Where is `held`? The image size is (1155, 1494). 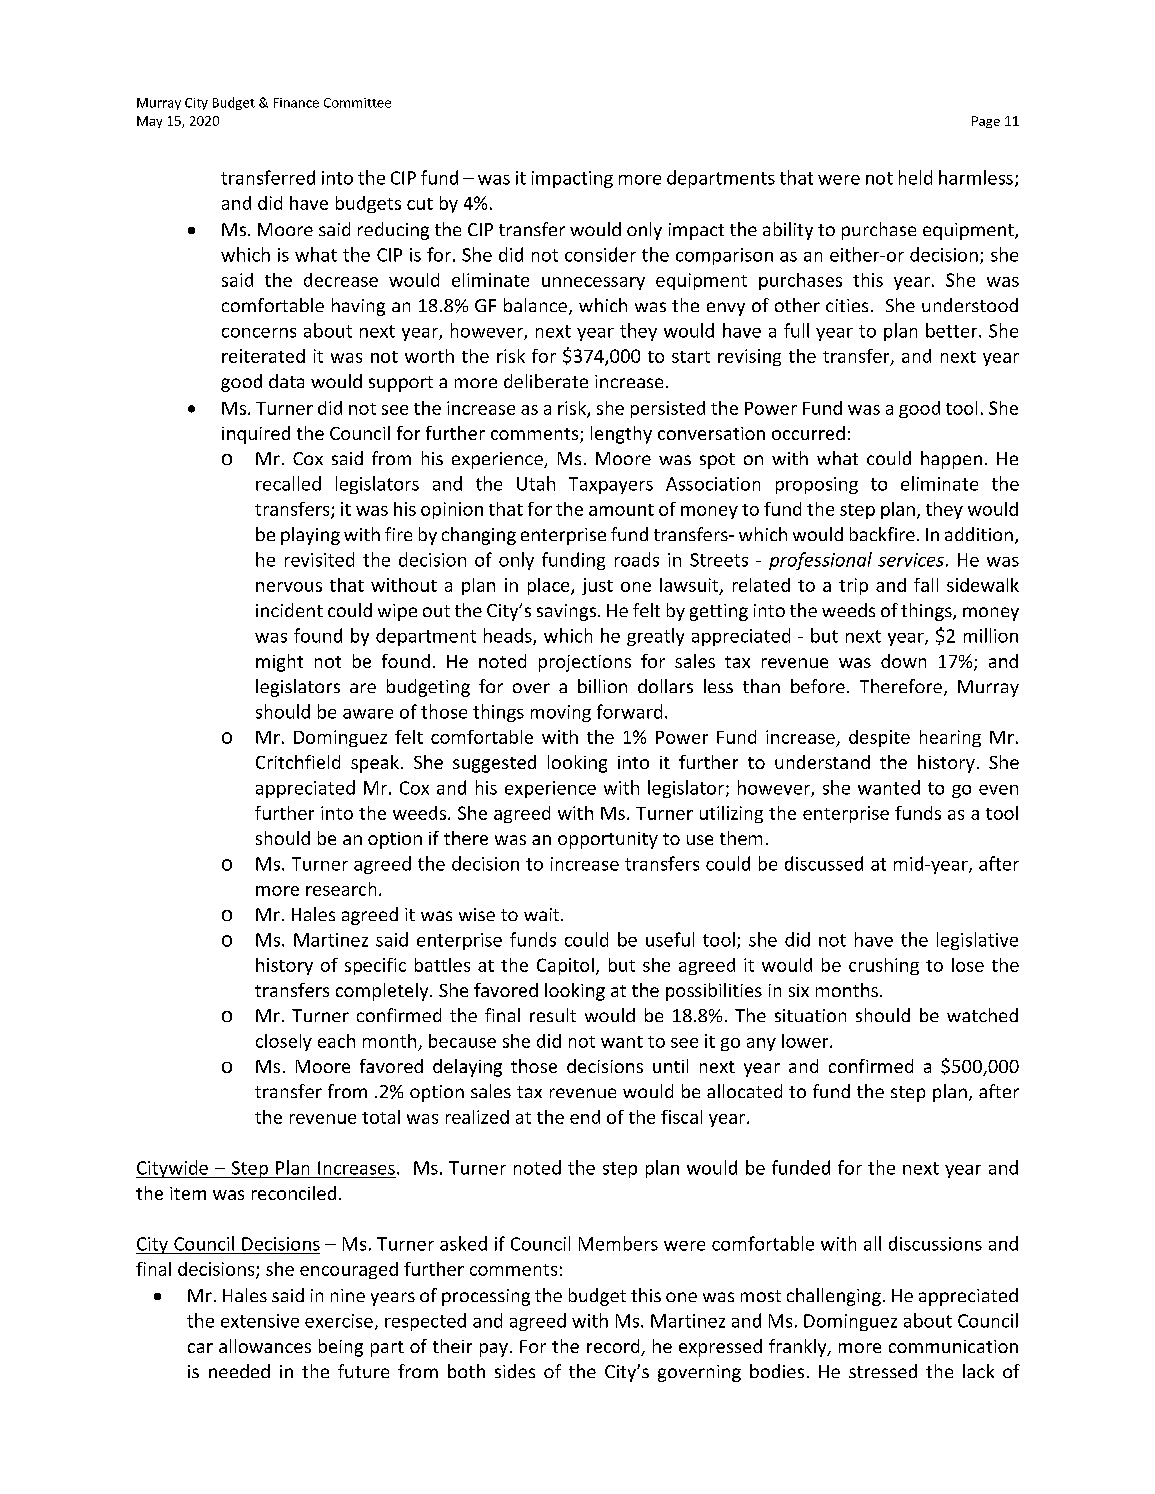 held is located at coordinates (915, 177).
